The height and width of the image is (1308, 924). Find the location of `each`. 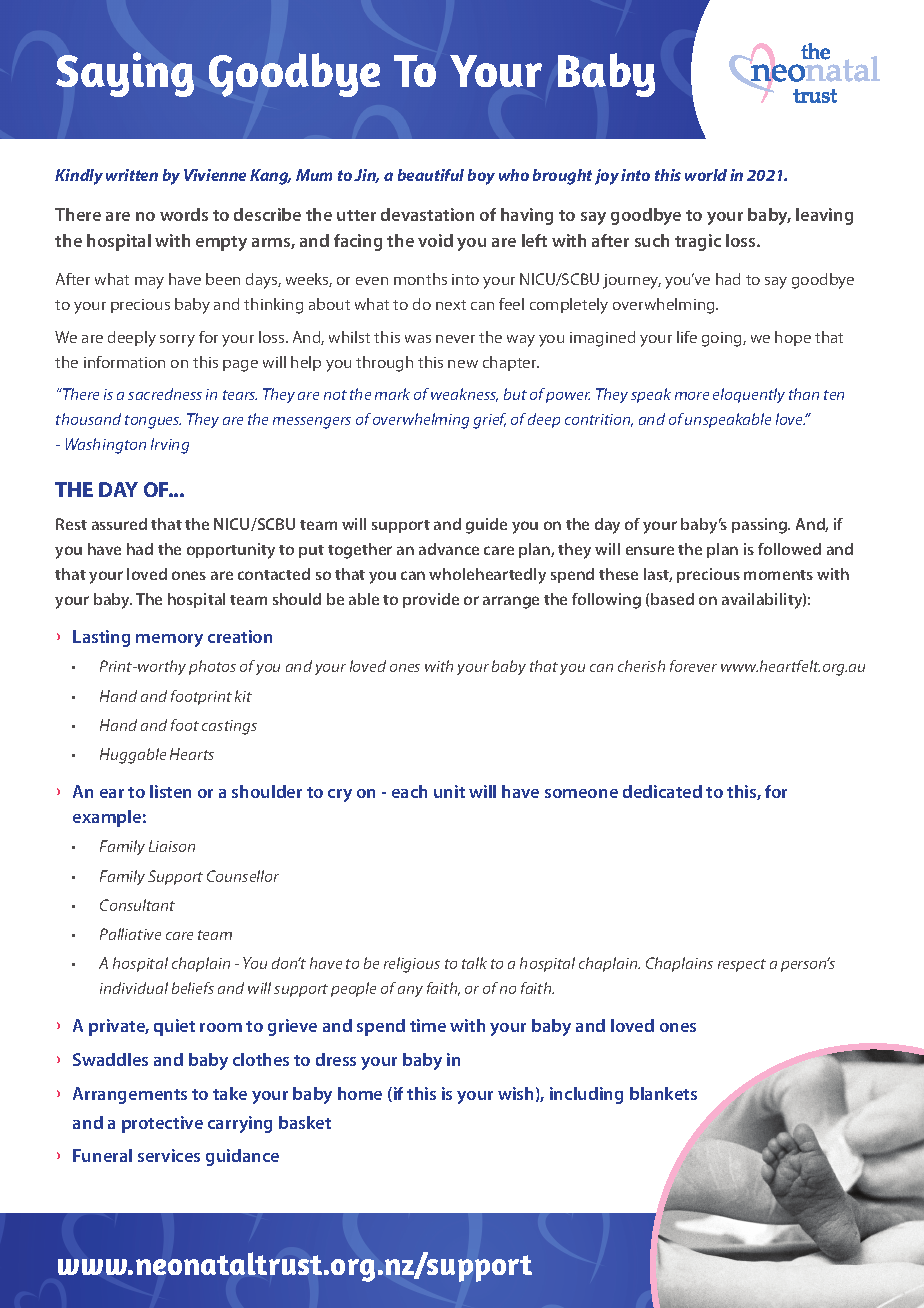

each is located at coordinates (409, 791).
